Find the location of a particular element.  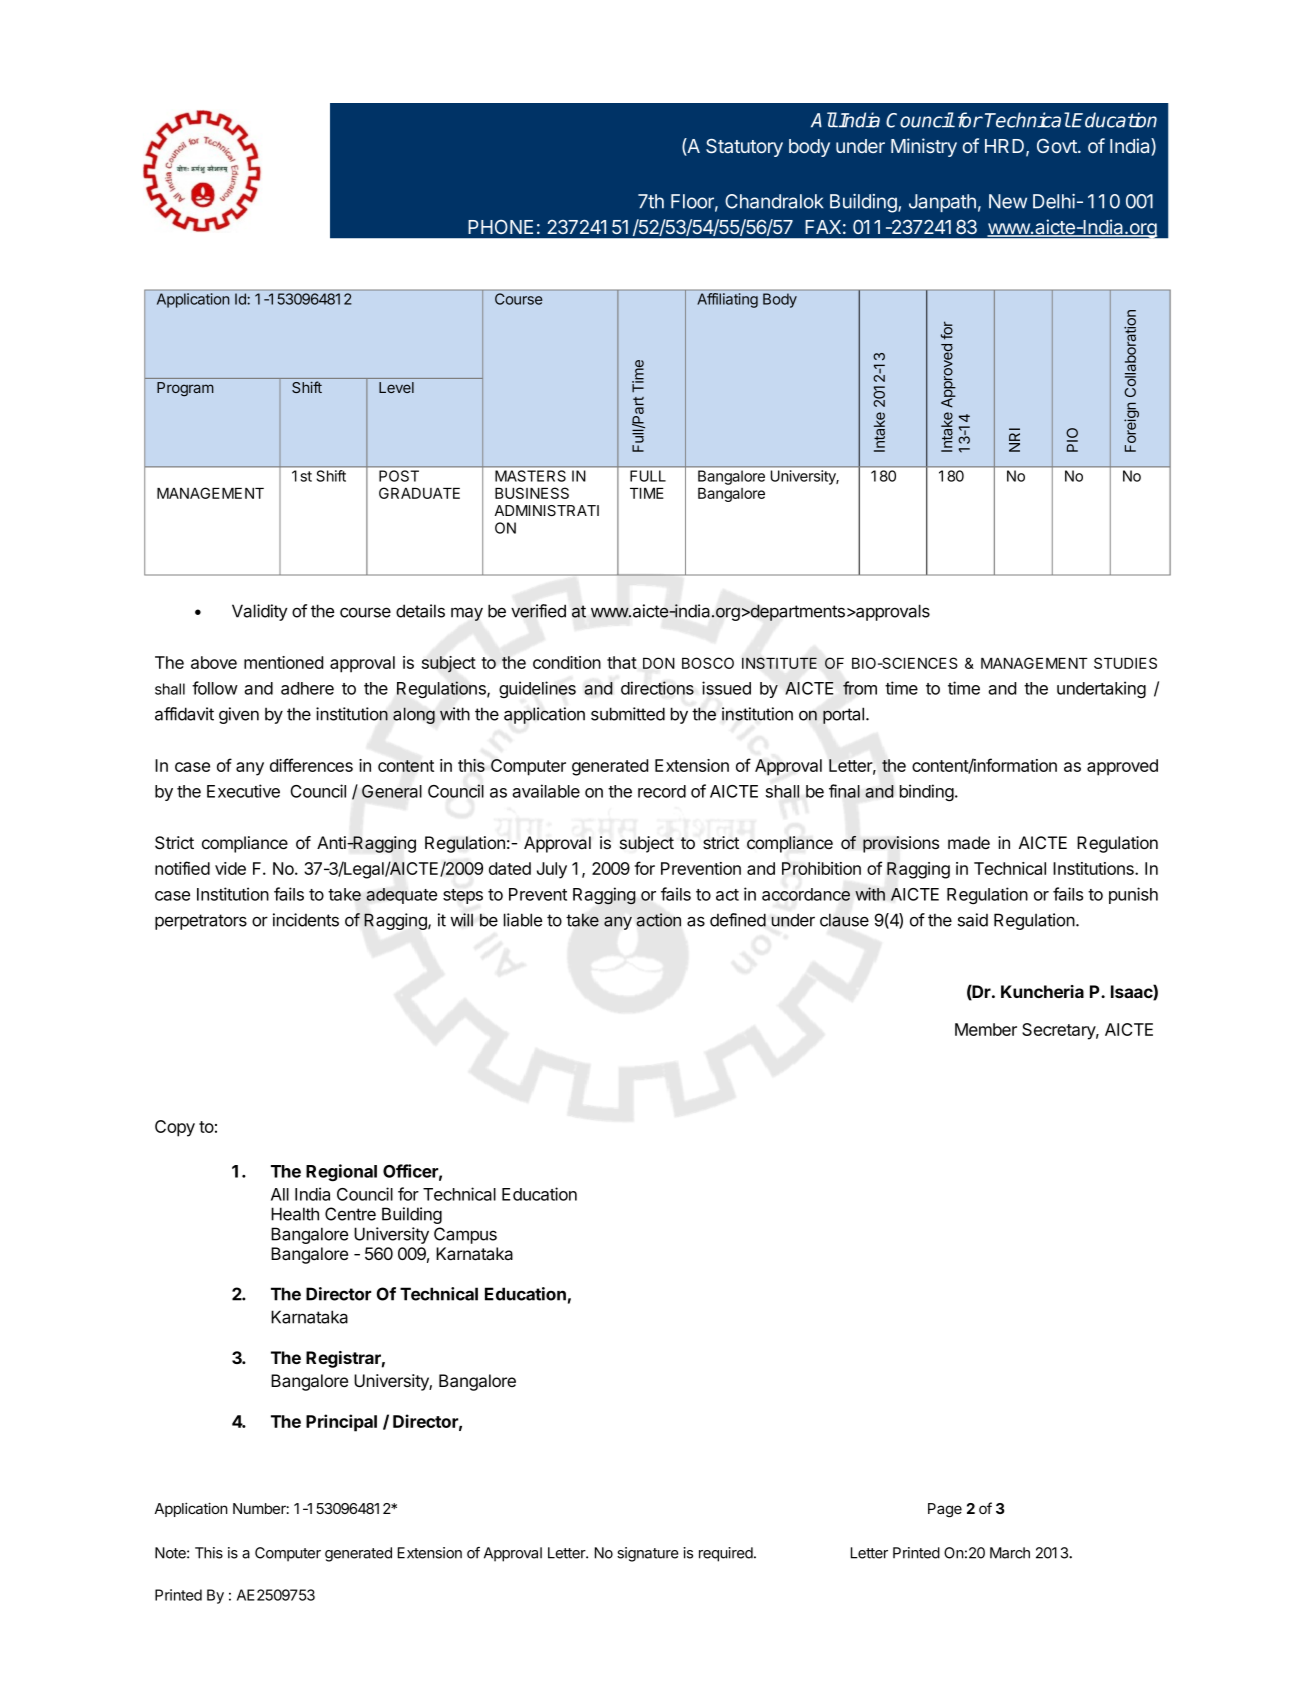

March is located at coordinates (1010, 1553).
